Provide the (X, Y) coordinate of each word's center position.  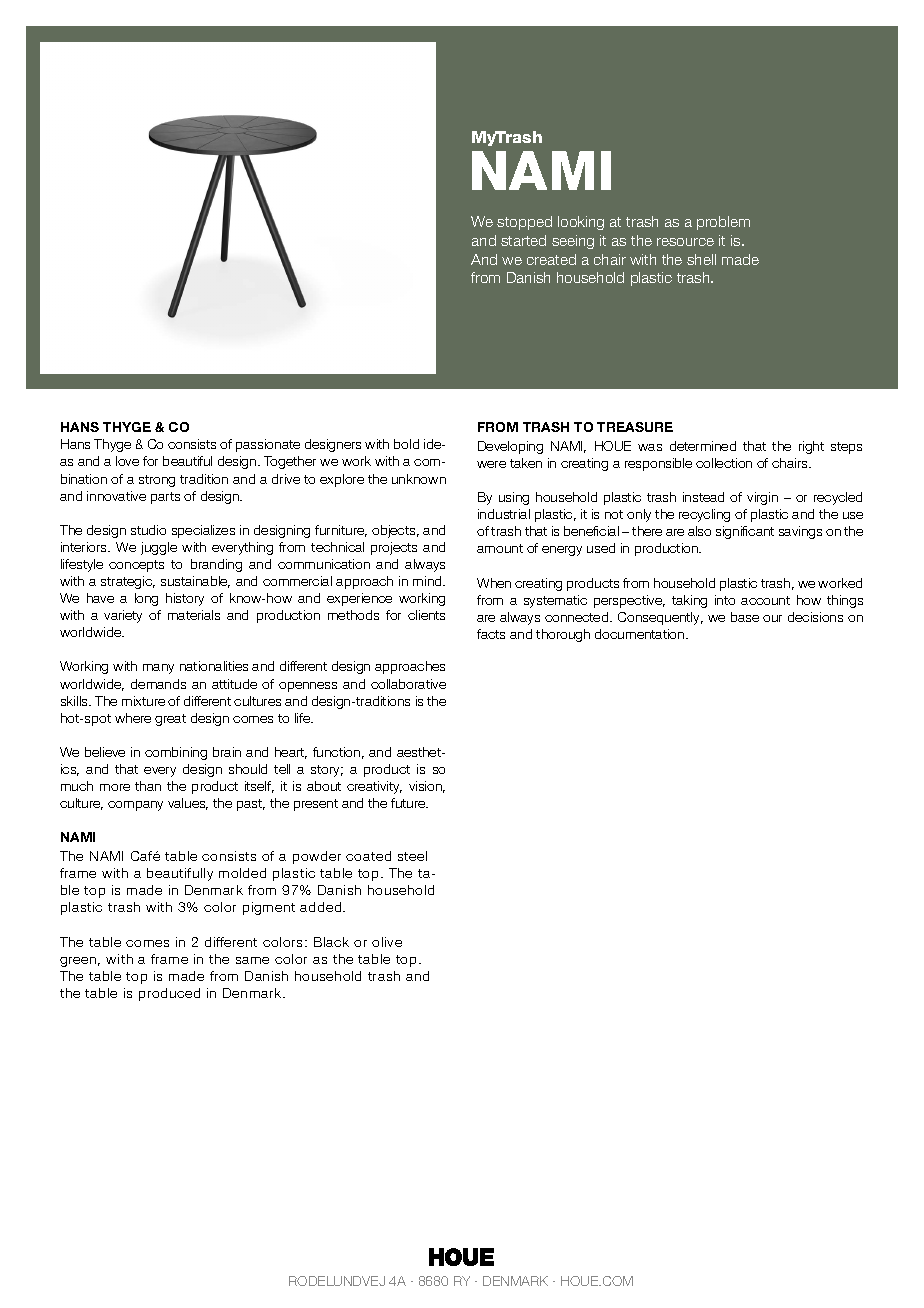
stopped (524, 223)
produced (169, 994)
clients (426, 615)
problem (723, 223)
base (745, 617)
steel (412, 856)
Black (331, 942)
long (146, 599)
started (523, 240)
